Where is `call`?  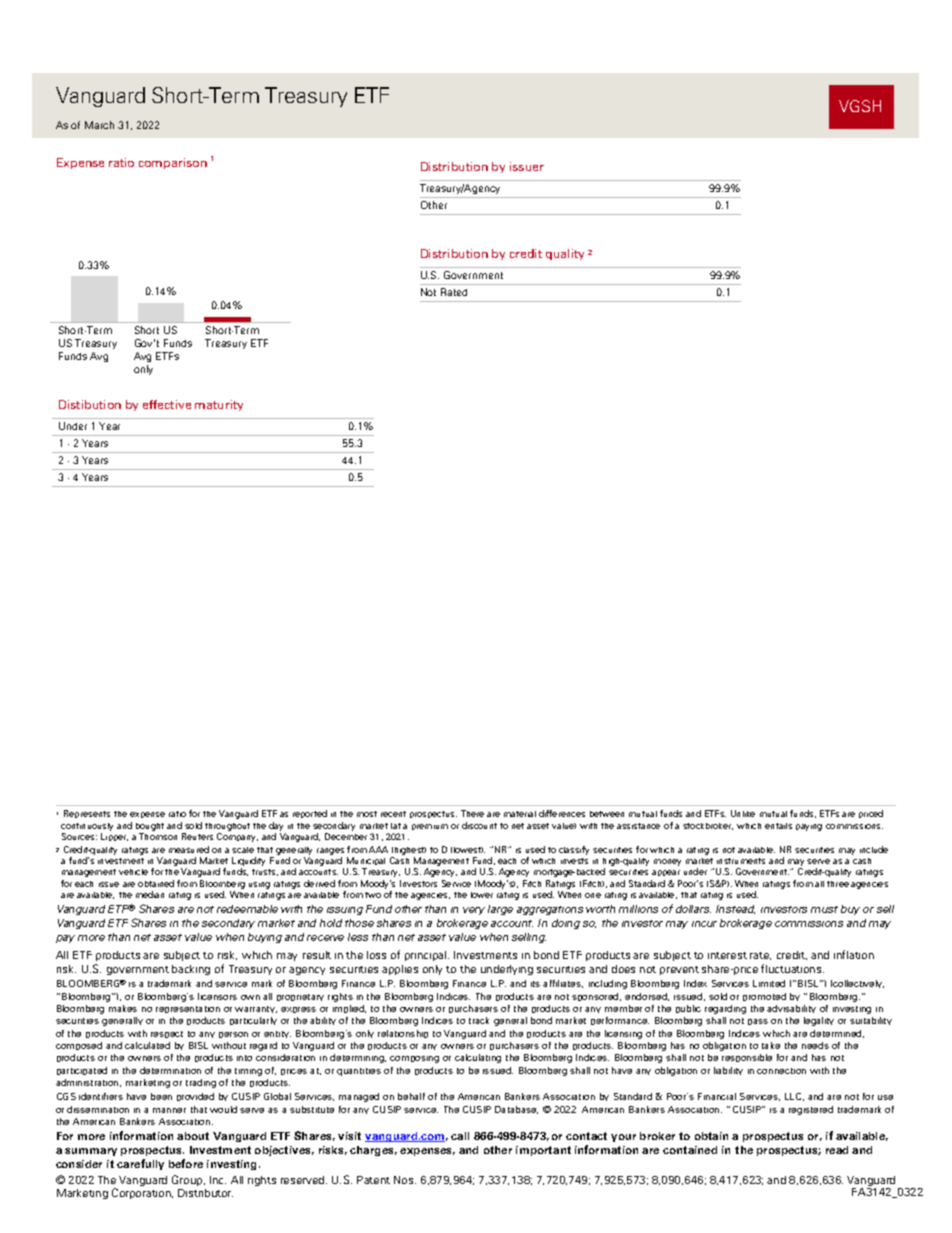 call is located at coordinates (460, 1136).
